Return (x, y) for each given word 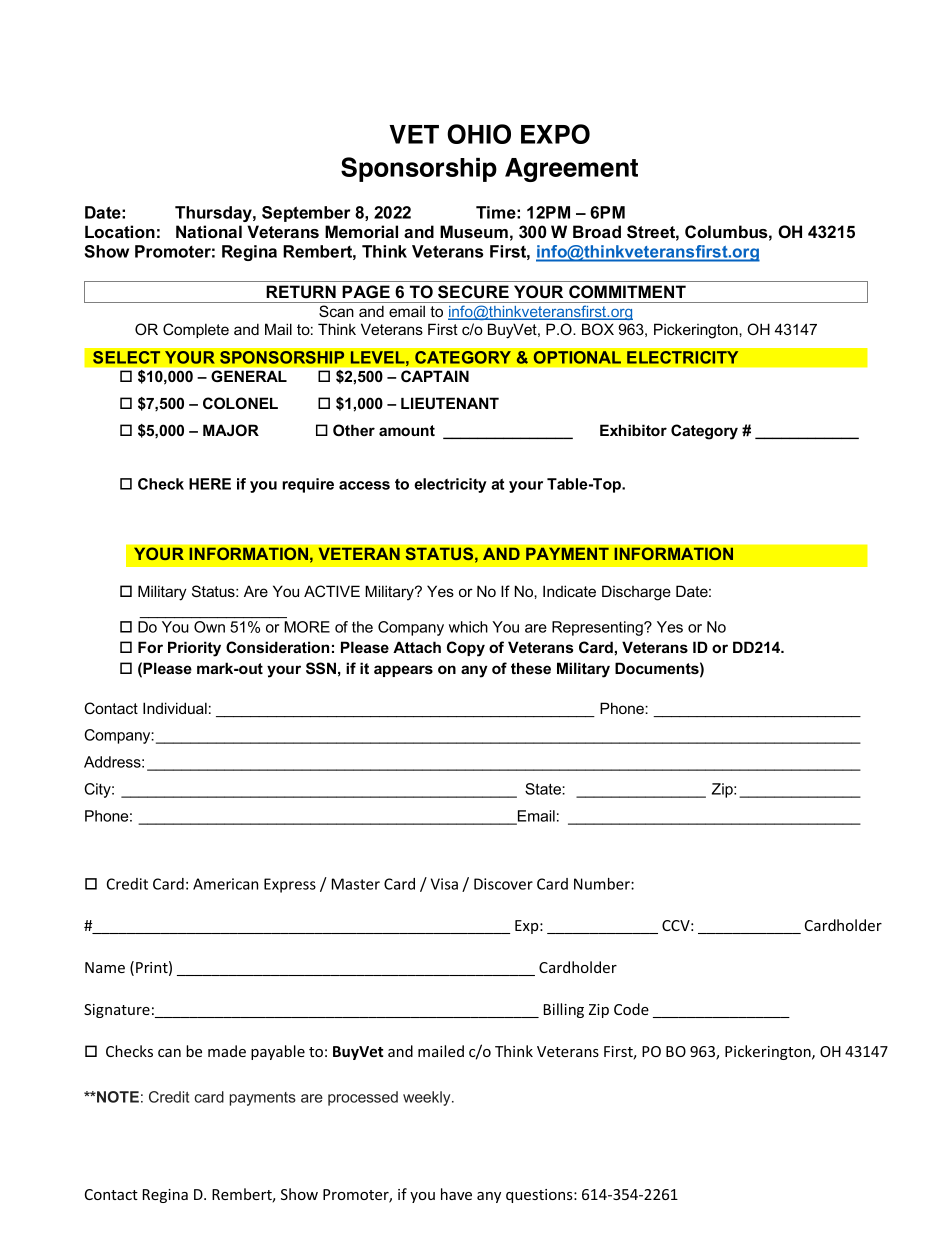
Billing (564, 1010)
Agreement (571, 170)
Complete (196, 330)
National (209, 231)
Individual (175, 708)
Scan (336, 311)
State (544, 789)
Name (105, 967)
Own (209, 627)
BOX (598, 329)
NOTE (117, 1097)
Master (356, 884)
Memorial (361, 231)
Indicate (569, 591)
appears (403, 671)
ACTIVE (332, 591)
